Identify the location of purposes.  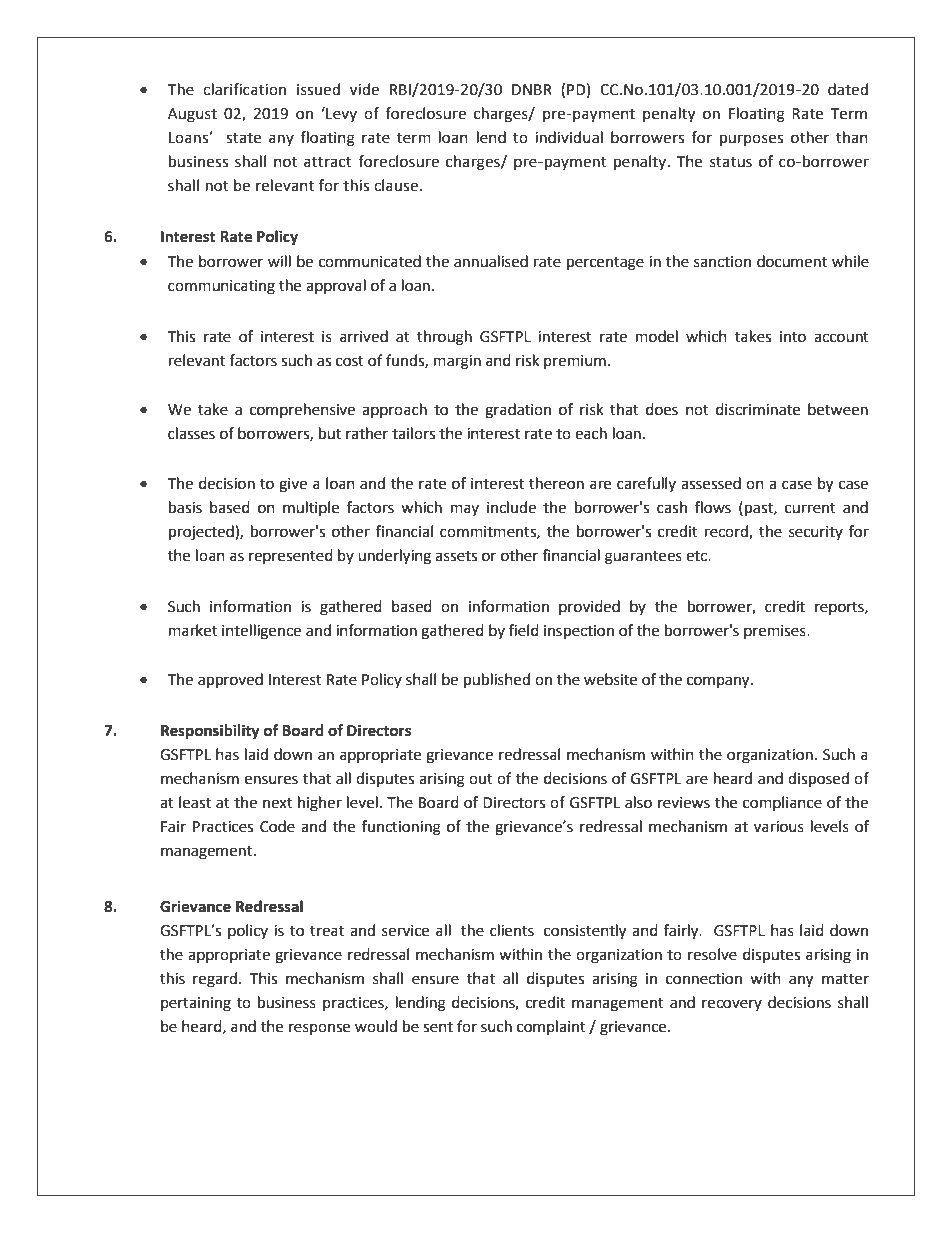
(751, 140).
